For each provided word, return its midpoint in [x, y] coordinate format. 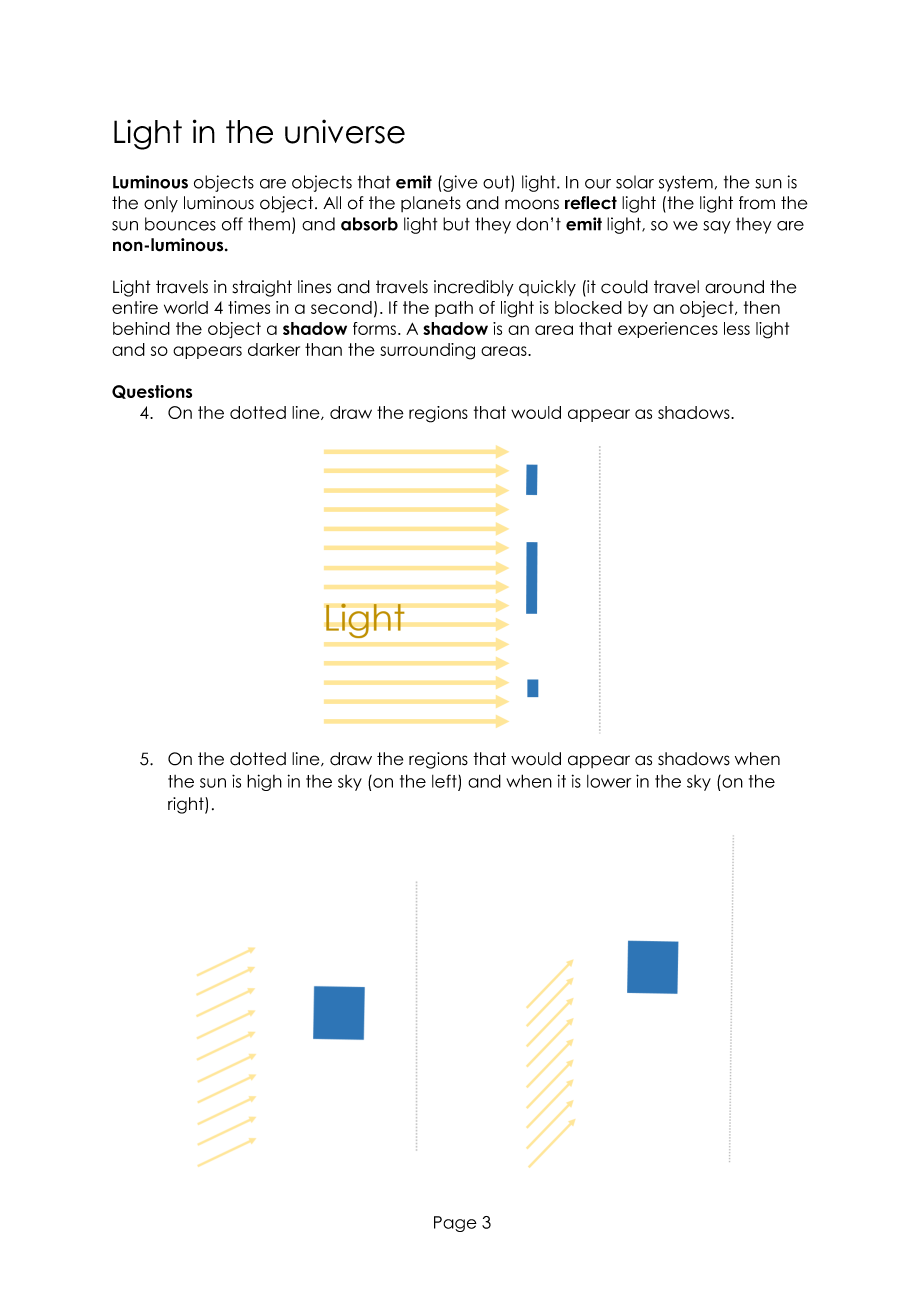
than [323, 349]
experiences [668, 330]
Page [455, 1224]
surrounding [427, 351]
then [762, 307]
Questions [152, 392]
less [737, 328]
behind [141, 328]
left [445, 782]
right [187, 805]
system [686, 183]
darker [274, 349]
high [264, 782]
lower [609, 781]
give [459, 183]
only [161, 204]
